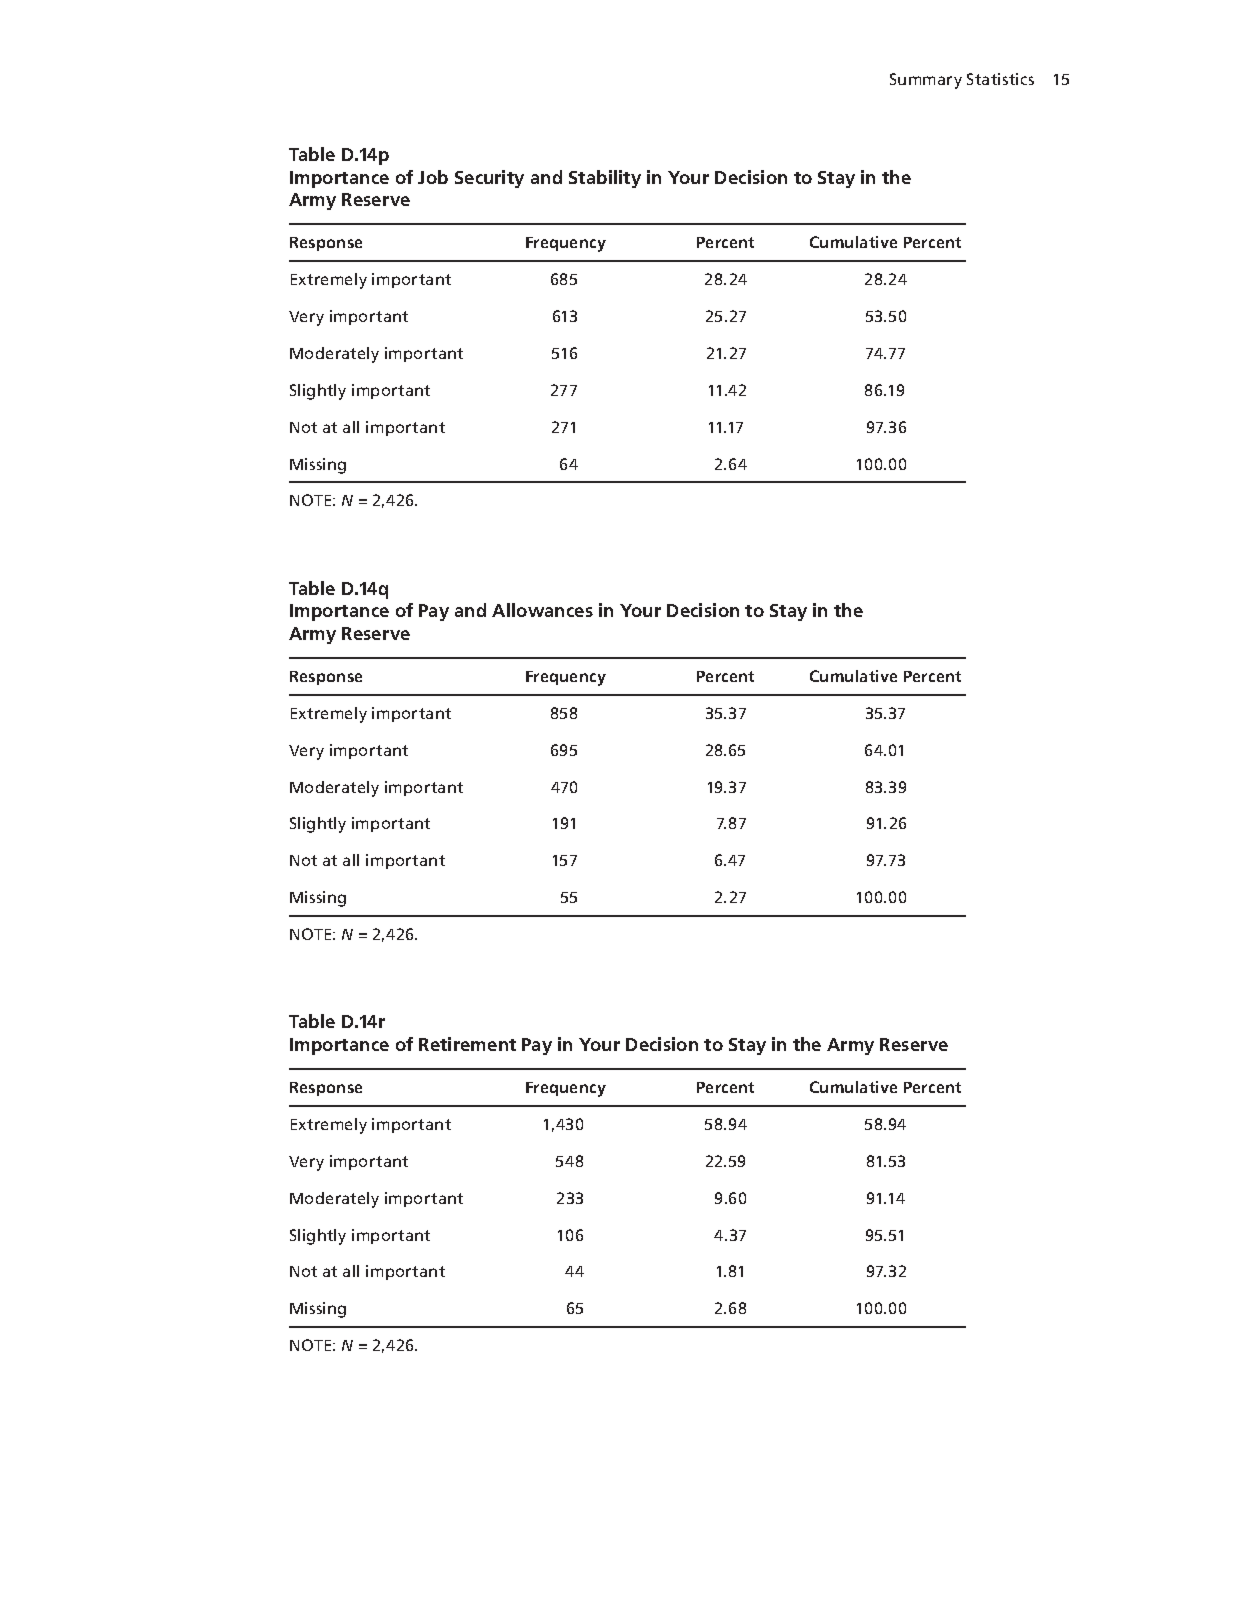  Describe the element at coordinates (1000, 79) in the screenshot. I see `Statistics` at that location.
